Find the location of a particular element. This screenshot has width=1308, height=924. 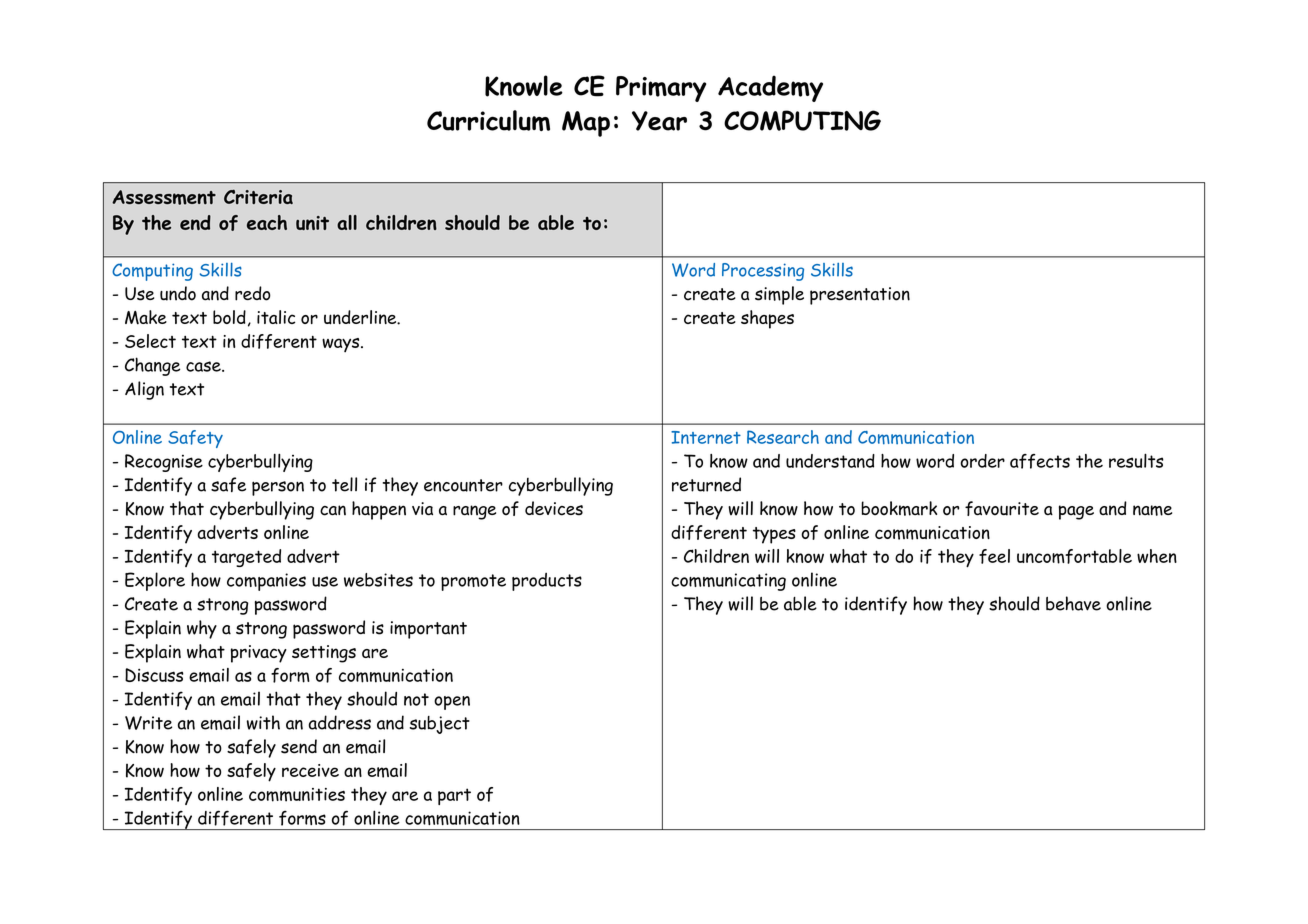

behave is located at coordinates (1073, 603).
